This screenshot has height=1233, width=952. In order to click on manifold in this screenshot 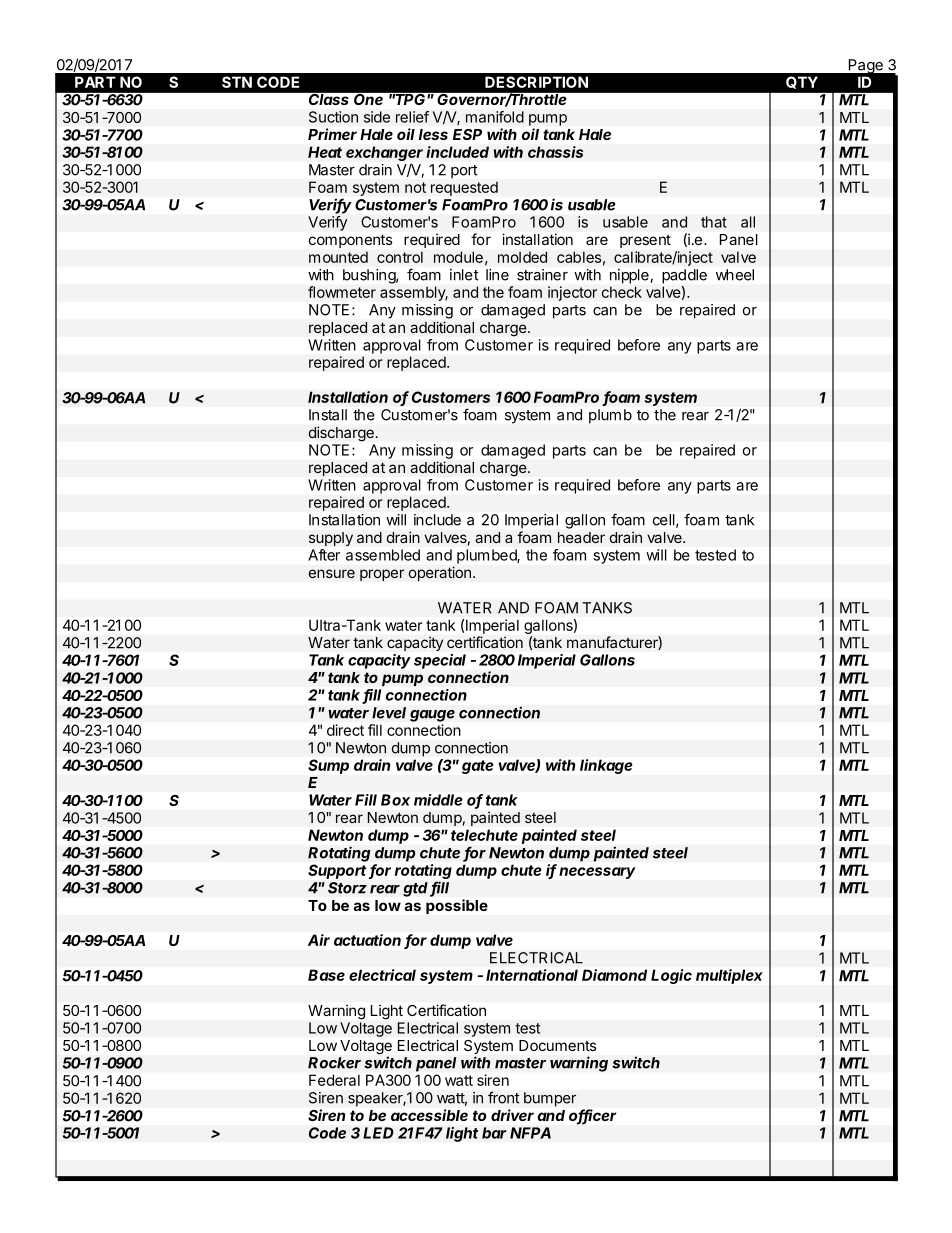, I will do `click(495, 117)`.
